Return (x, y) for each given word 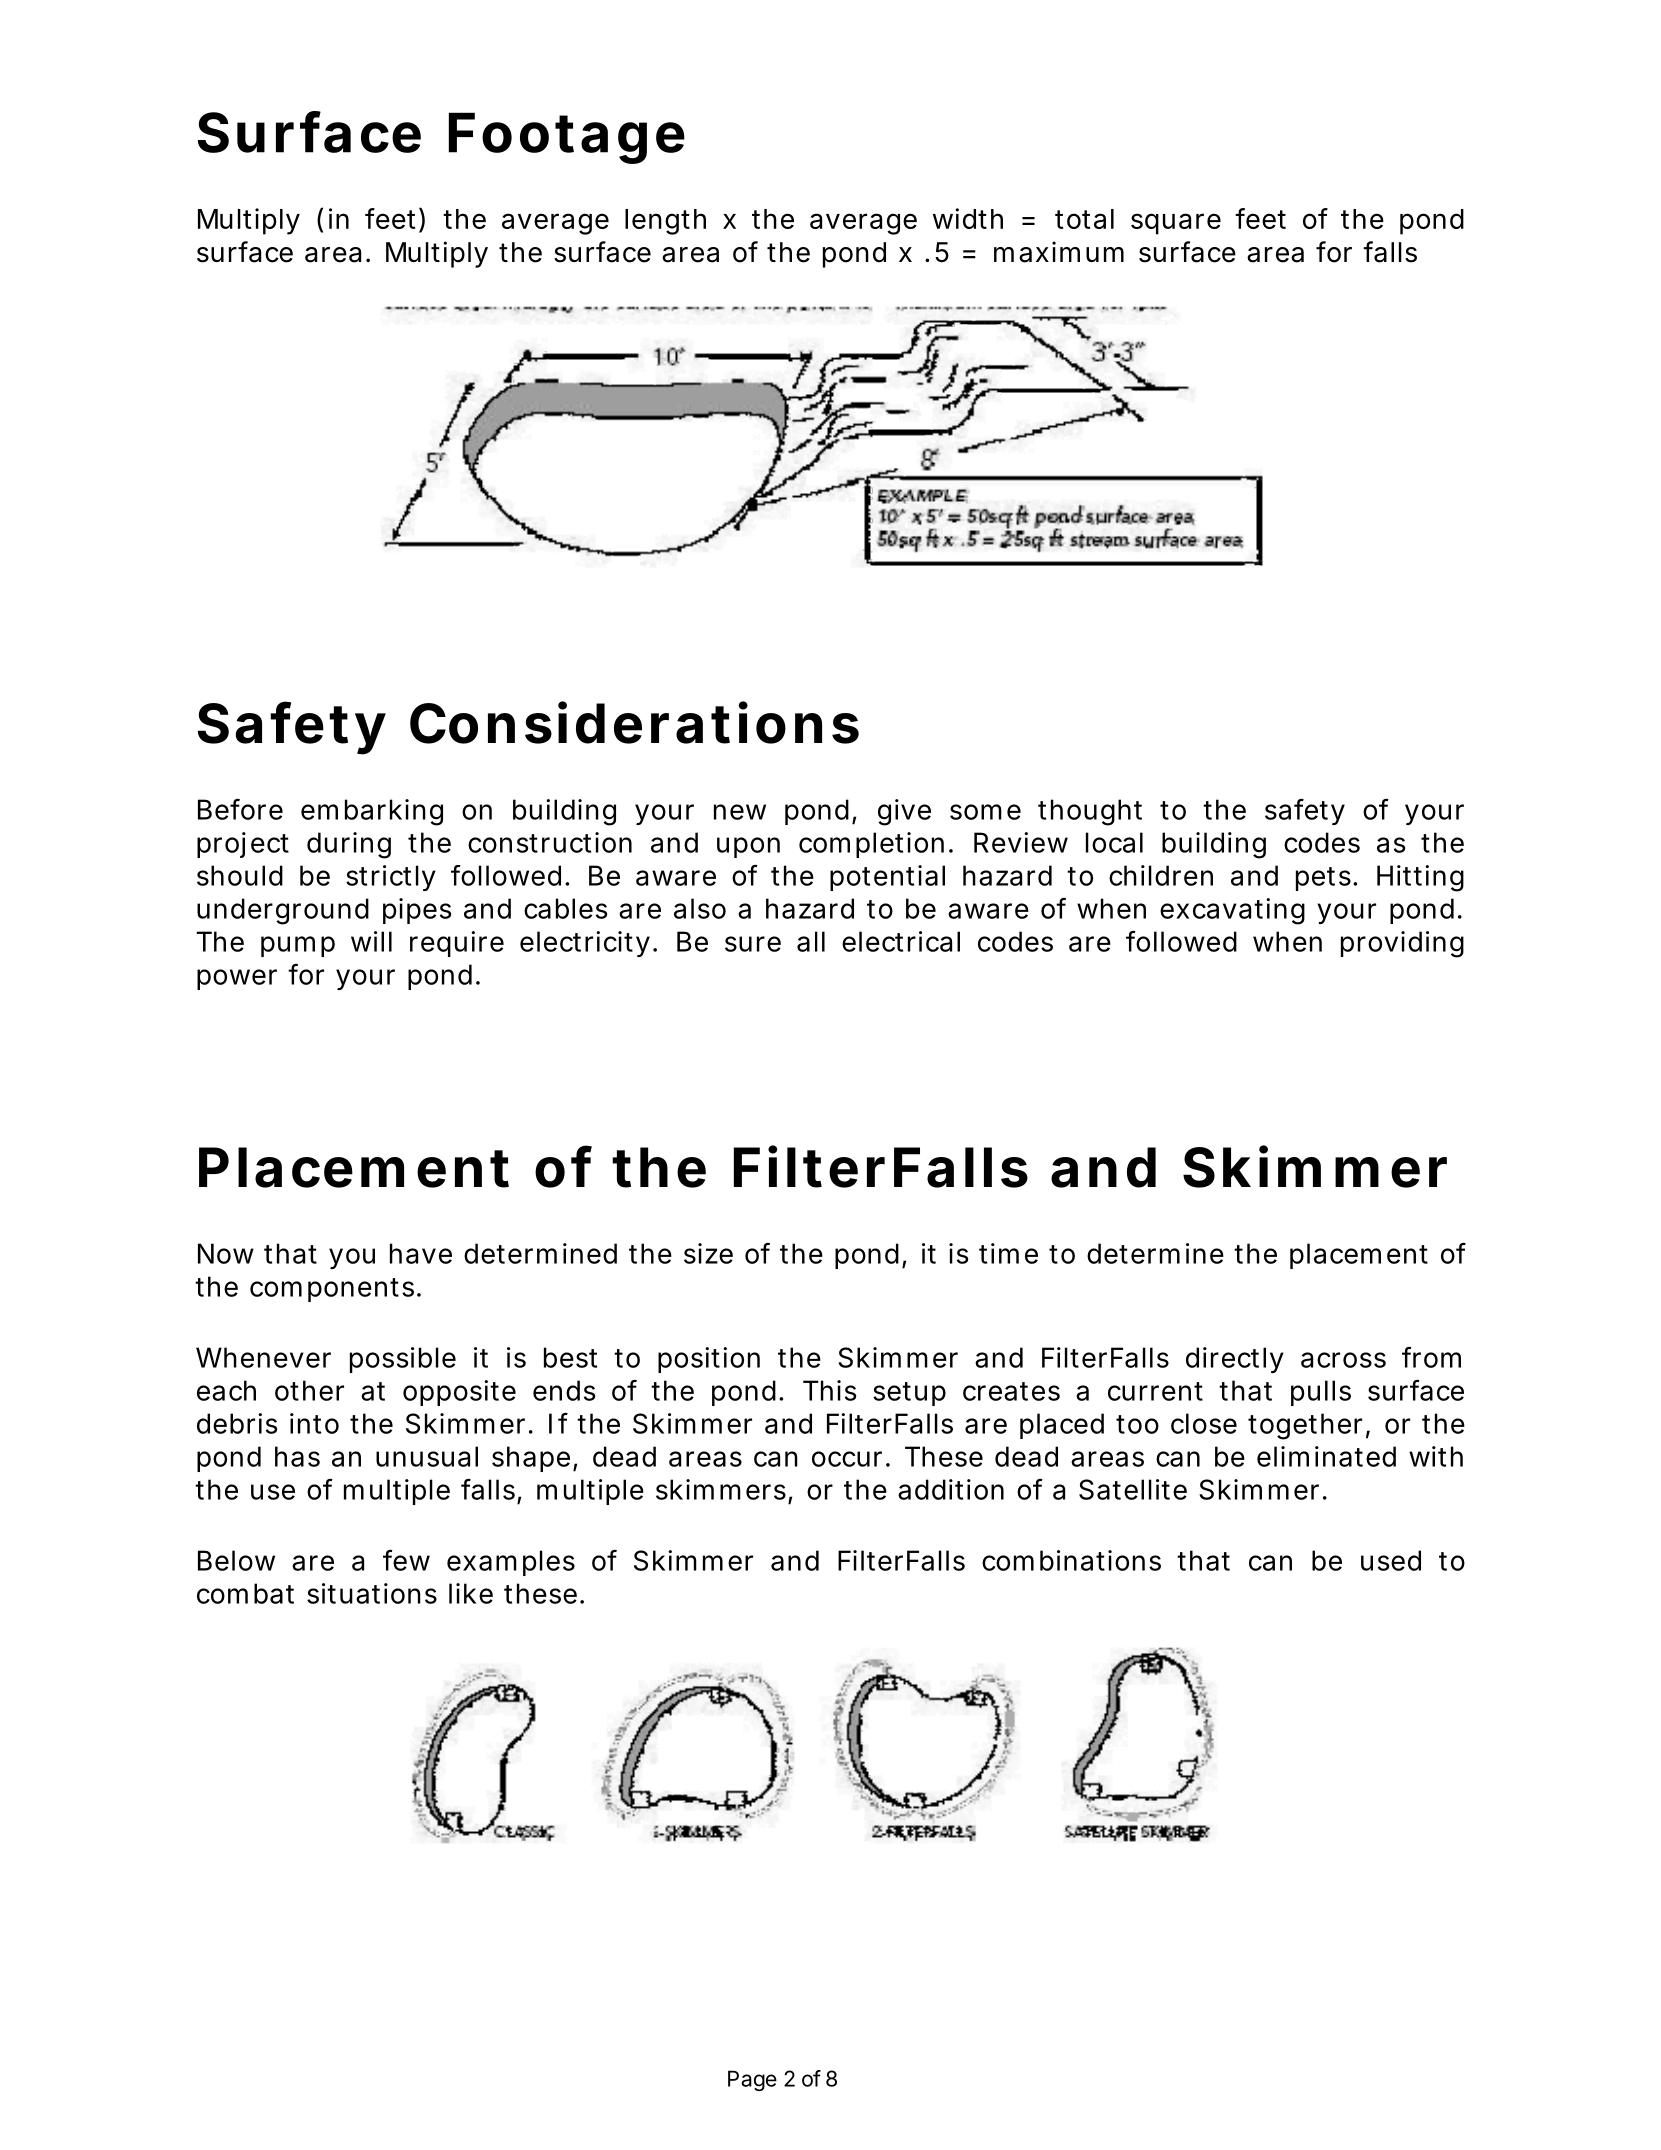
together (1305, 1426)
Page (752, 2080)
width (968, 218)
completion (871, 845)
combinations (1071, 1560)
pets (1323, 879)
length (665, 222)
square (1176, 224)
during (349, 845)
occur (847, 1459)
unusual (427, 1456)
